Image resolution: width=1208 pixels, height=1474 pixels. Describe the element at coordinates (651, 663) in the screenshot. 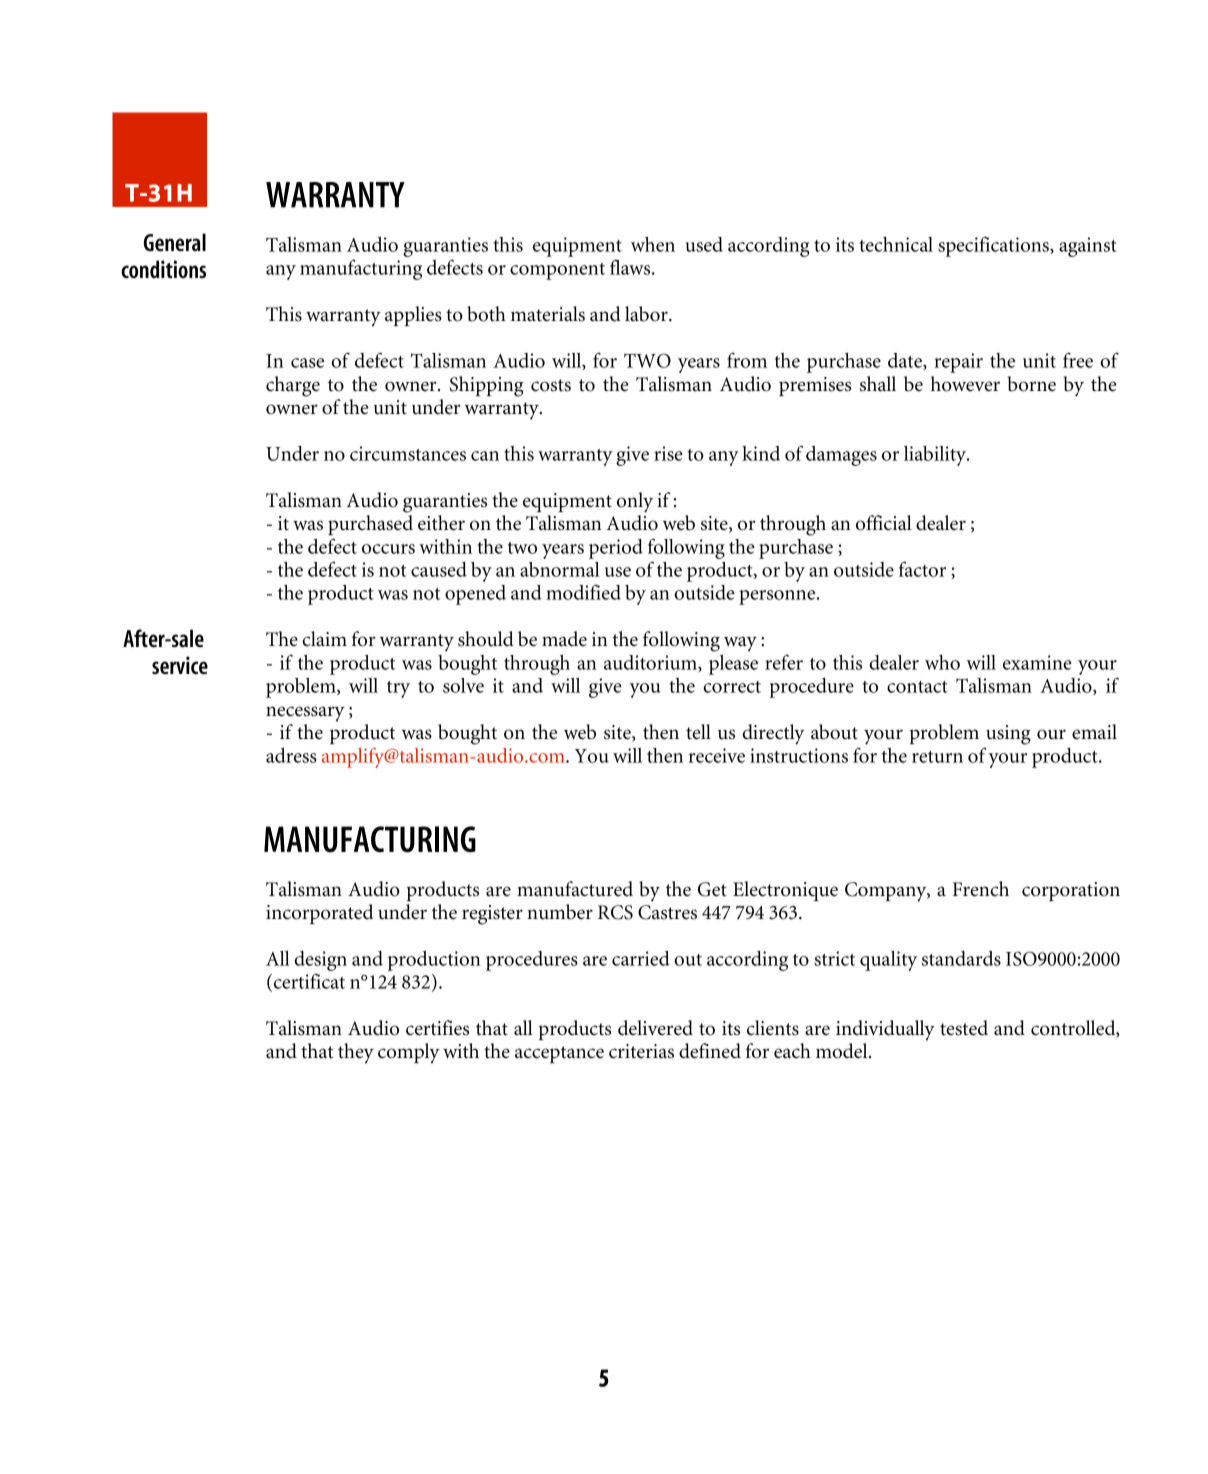

I see `auditorium` at that location.
